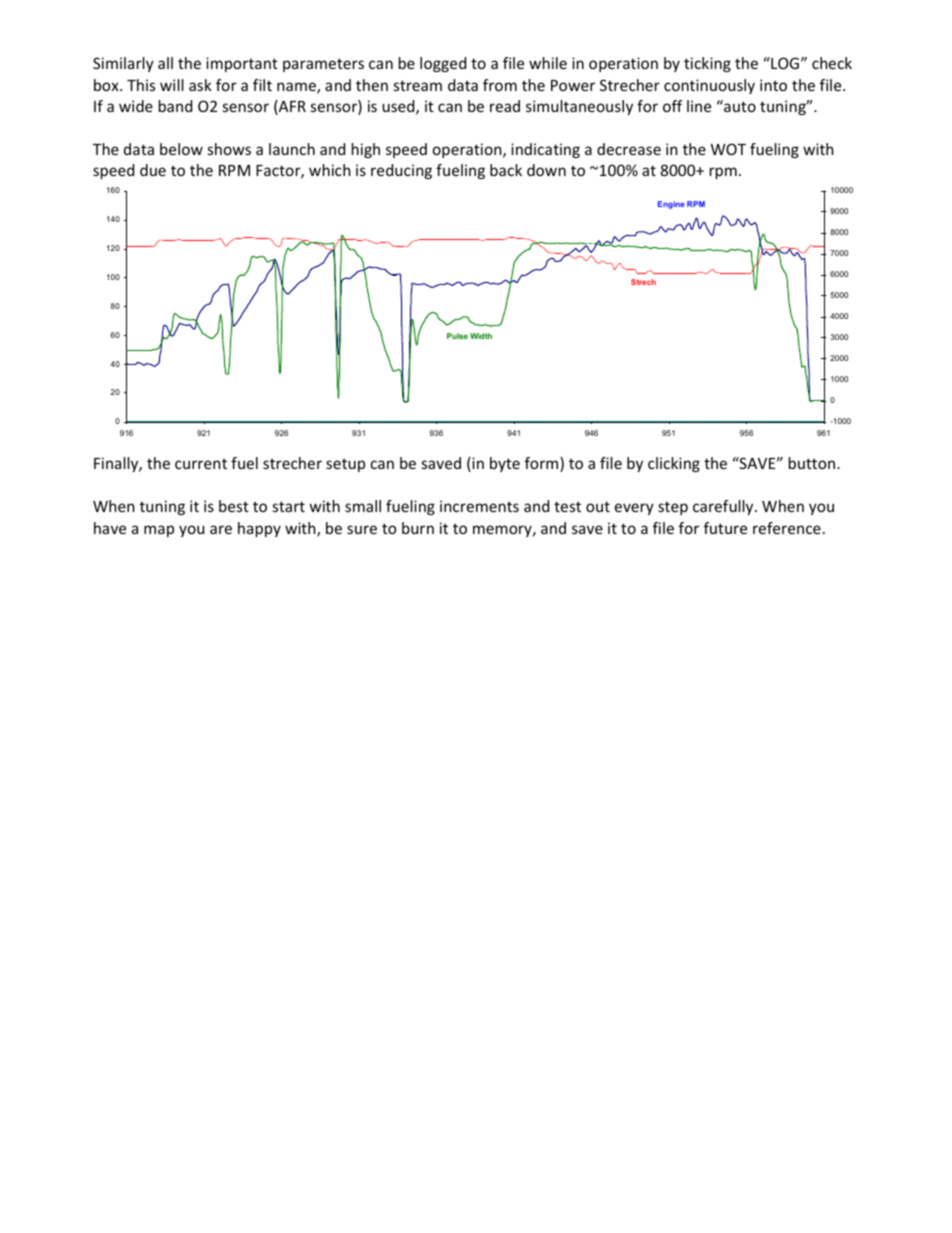 This screenshot has width=952, height=1233. Describe the element at coordinates (671, 205) in the screenshot. I see `Engine` at that location.
